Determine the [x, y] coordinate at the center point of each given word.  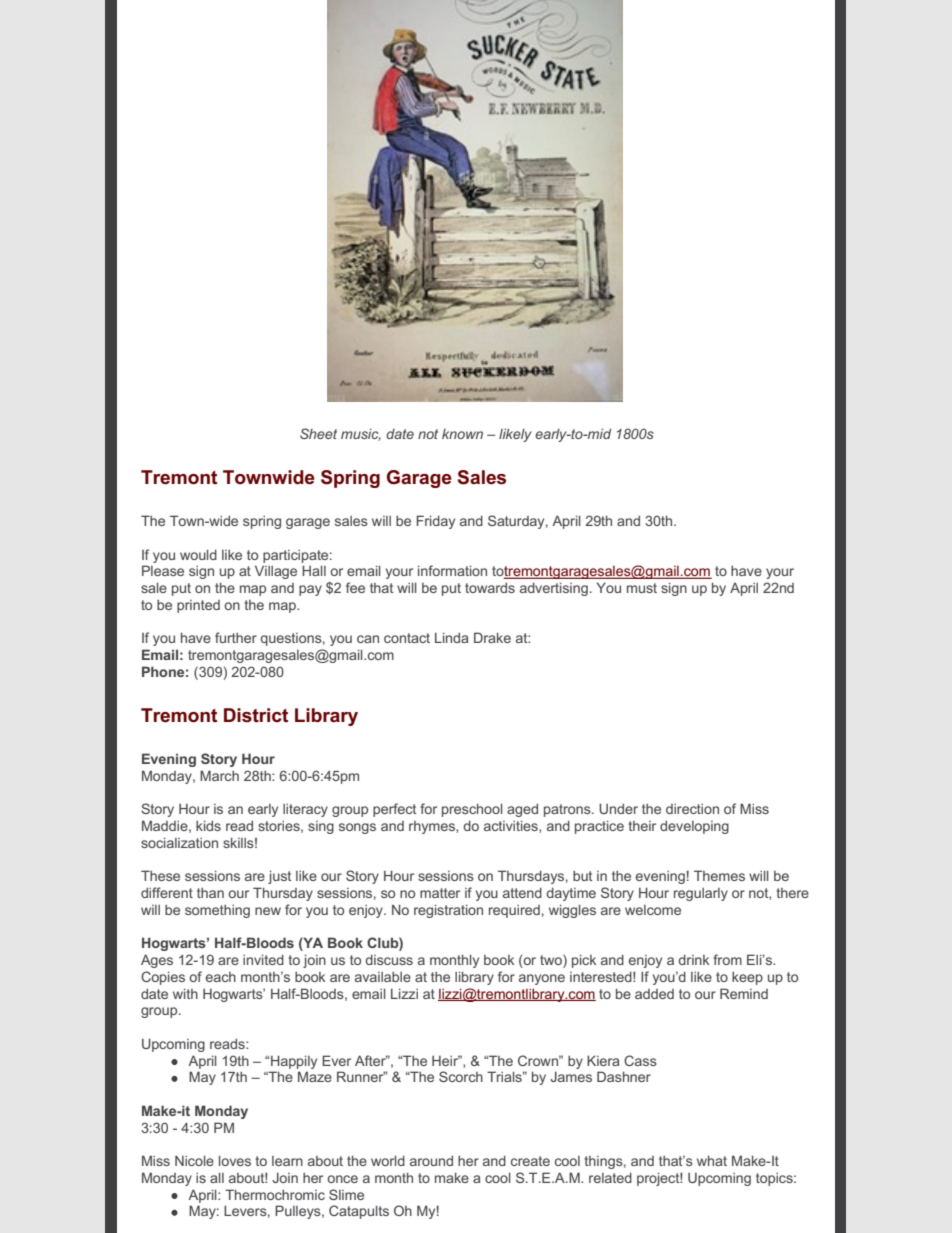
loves [235, 1160]
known [462, 434]
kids [208, 825]
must [642, 588]
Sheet [318, 433]
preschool [472, 810]
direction [692, 809]
